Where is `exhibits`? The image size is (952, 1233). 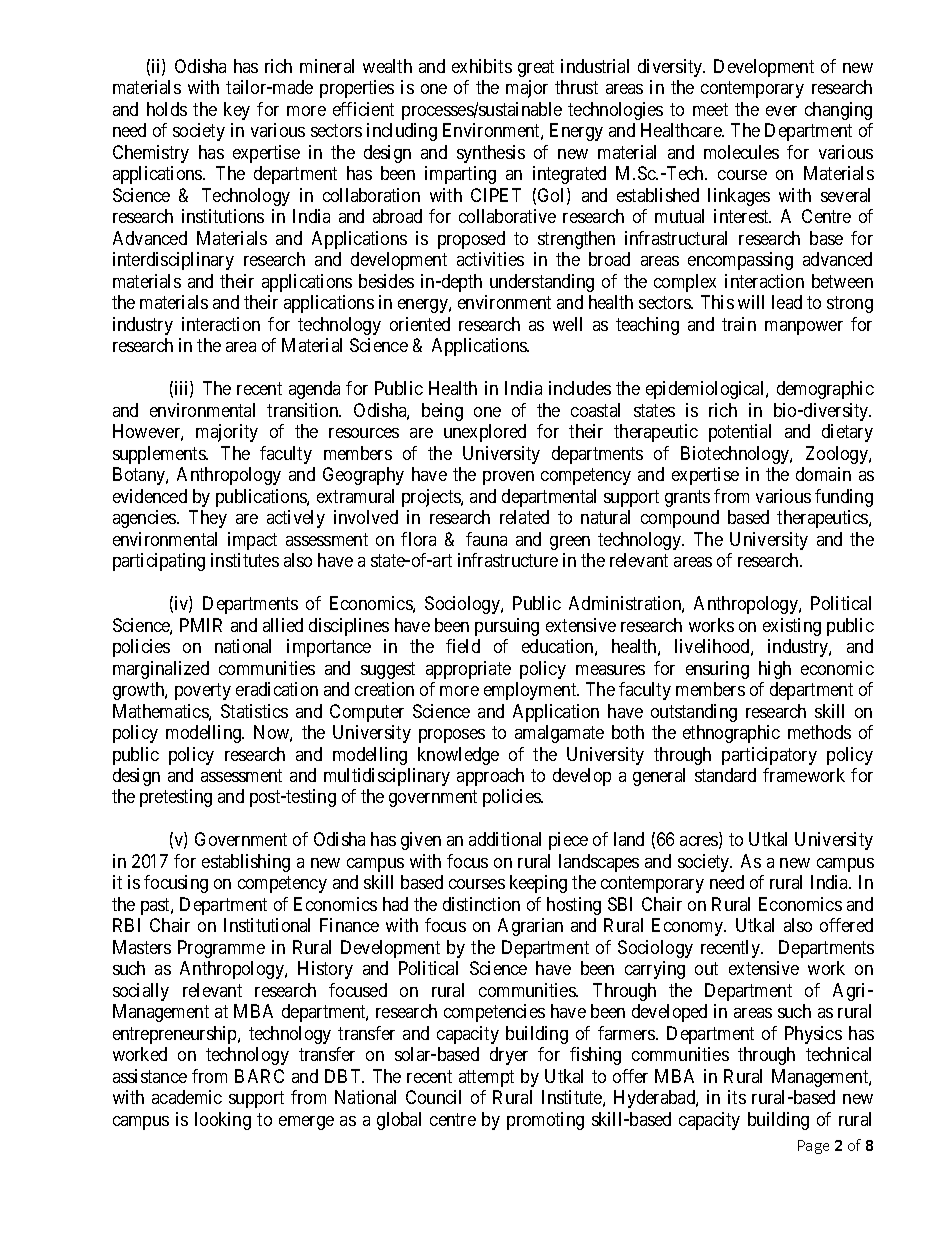
exhibits is located at coordinates (482, 66).
